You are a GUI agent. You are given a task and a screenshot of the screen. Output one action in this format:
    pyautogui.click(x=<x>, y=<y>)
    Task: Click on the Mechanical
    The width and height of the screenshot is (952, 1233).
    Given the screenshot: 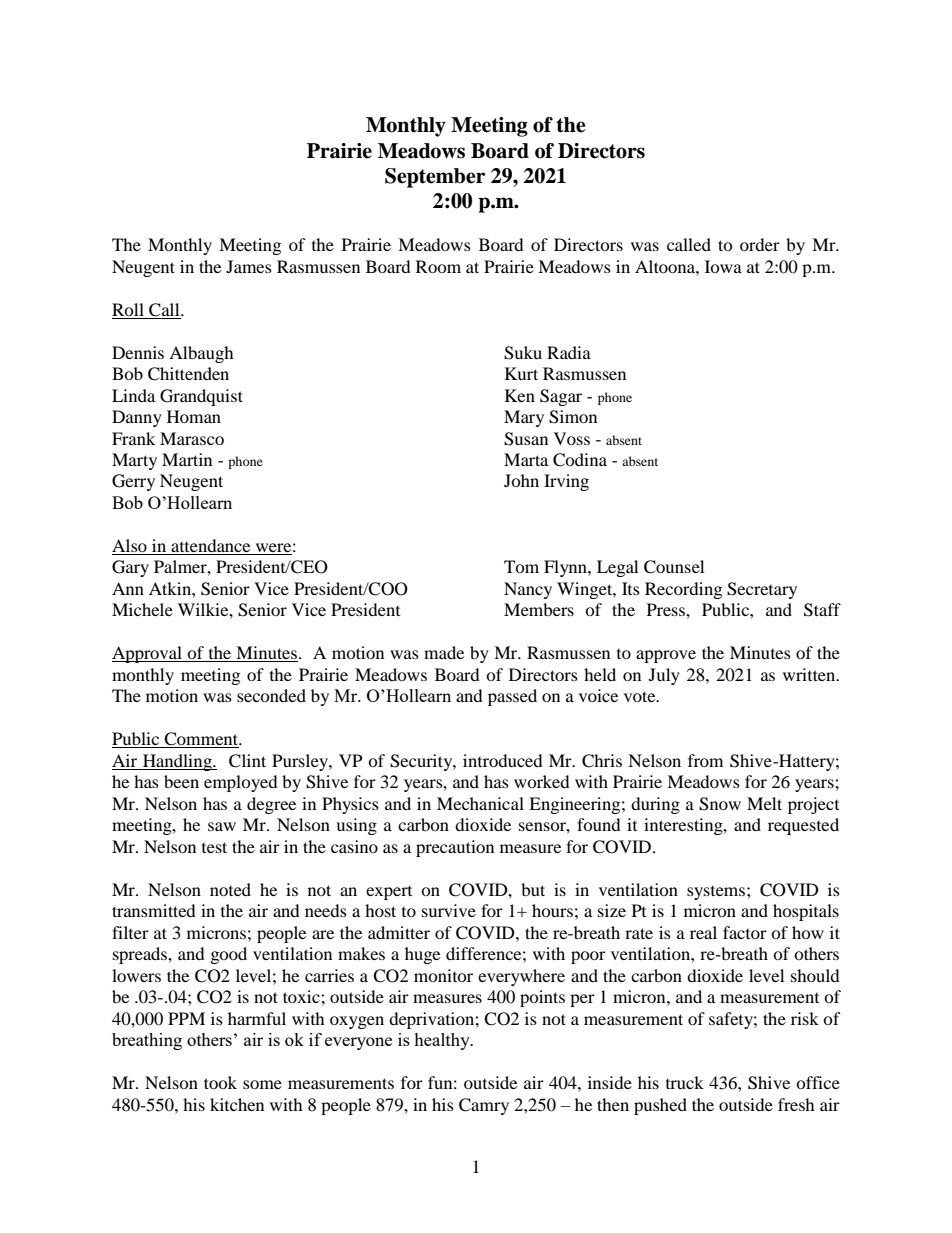 What is the action you would take?
    pyautogui.click(x=480, y=803)
